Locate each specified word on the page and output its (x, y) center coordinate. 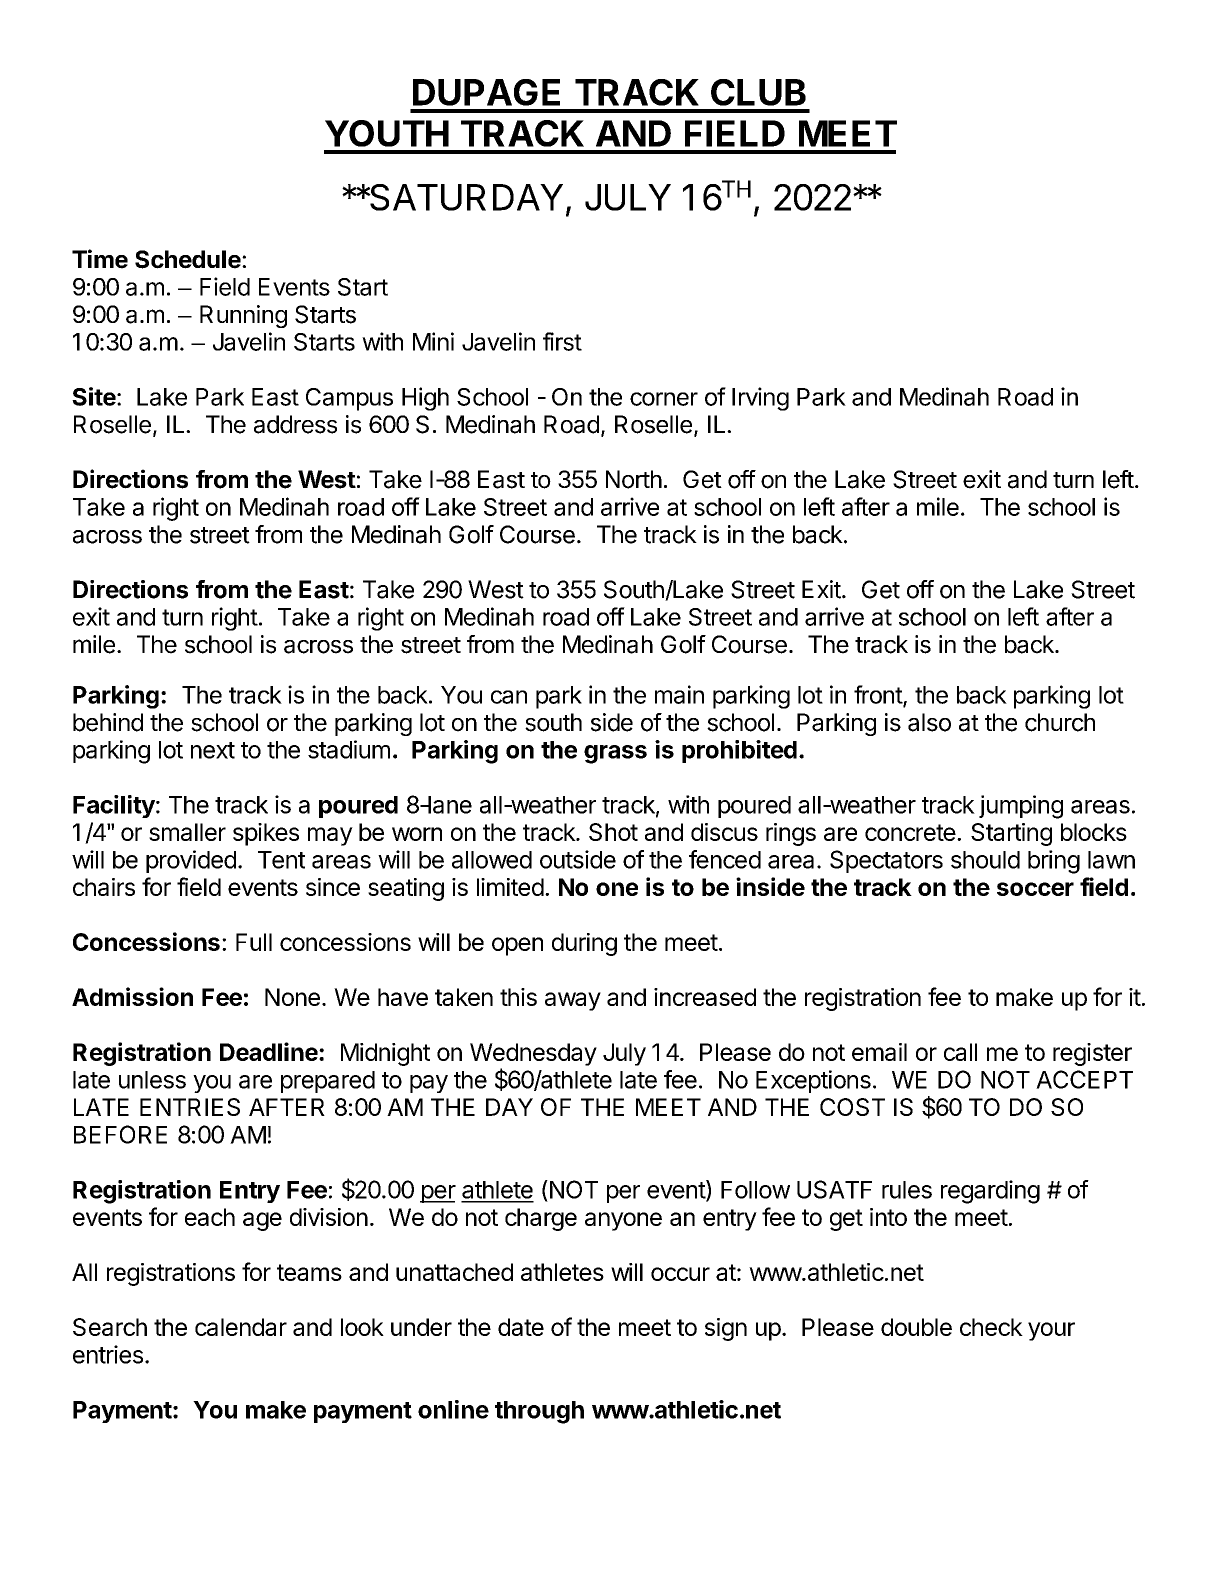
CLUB (758, 92)
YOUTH (387, 133)
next (213, 750)
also (929, 722)
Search (110, 1327)
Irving (760, 399)
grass (615, 754)
